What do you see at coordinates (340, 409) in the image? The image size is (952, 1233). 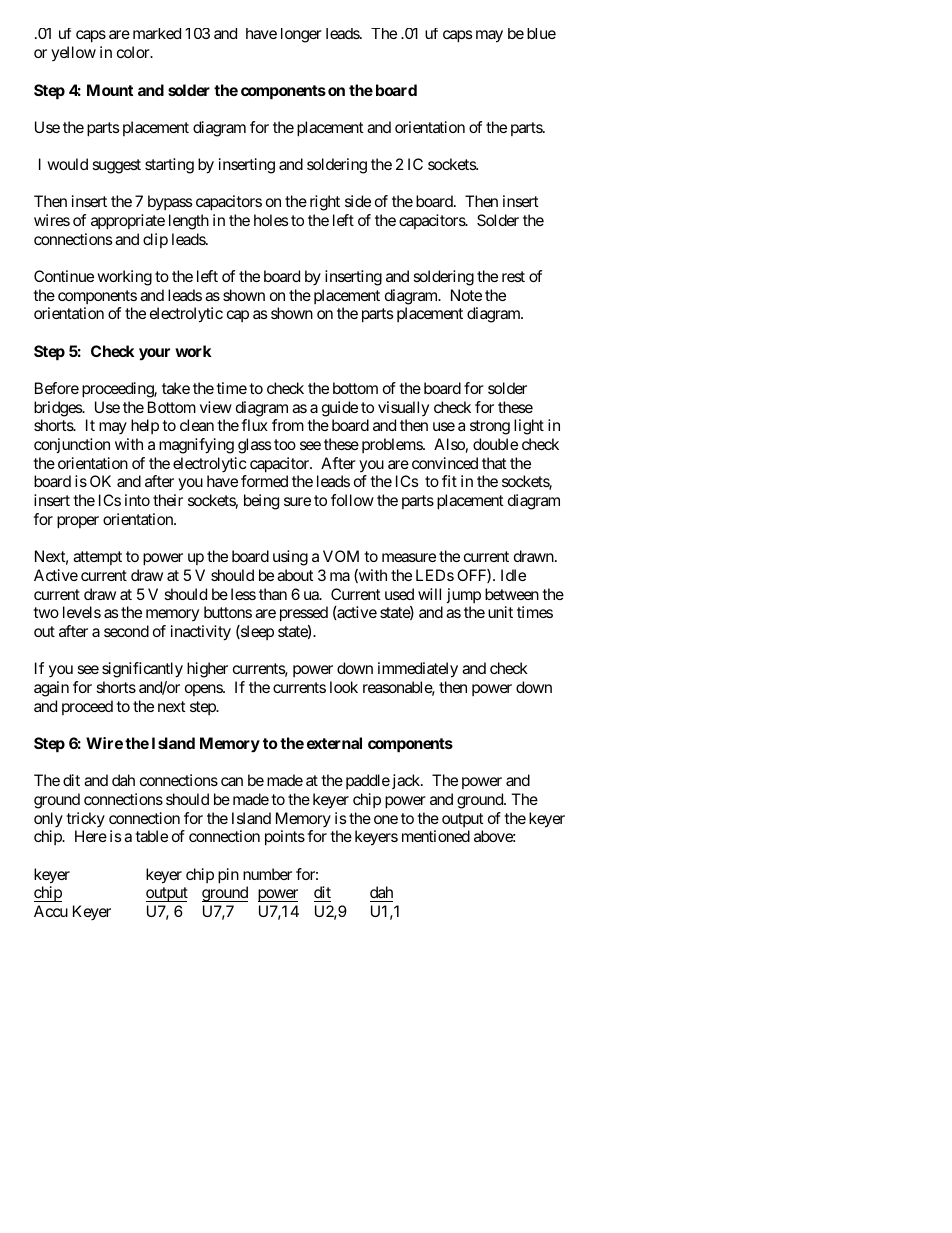 I see `guide` at bounding box center [340, 409].
